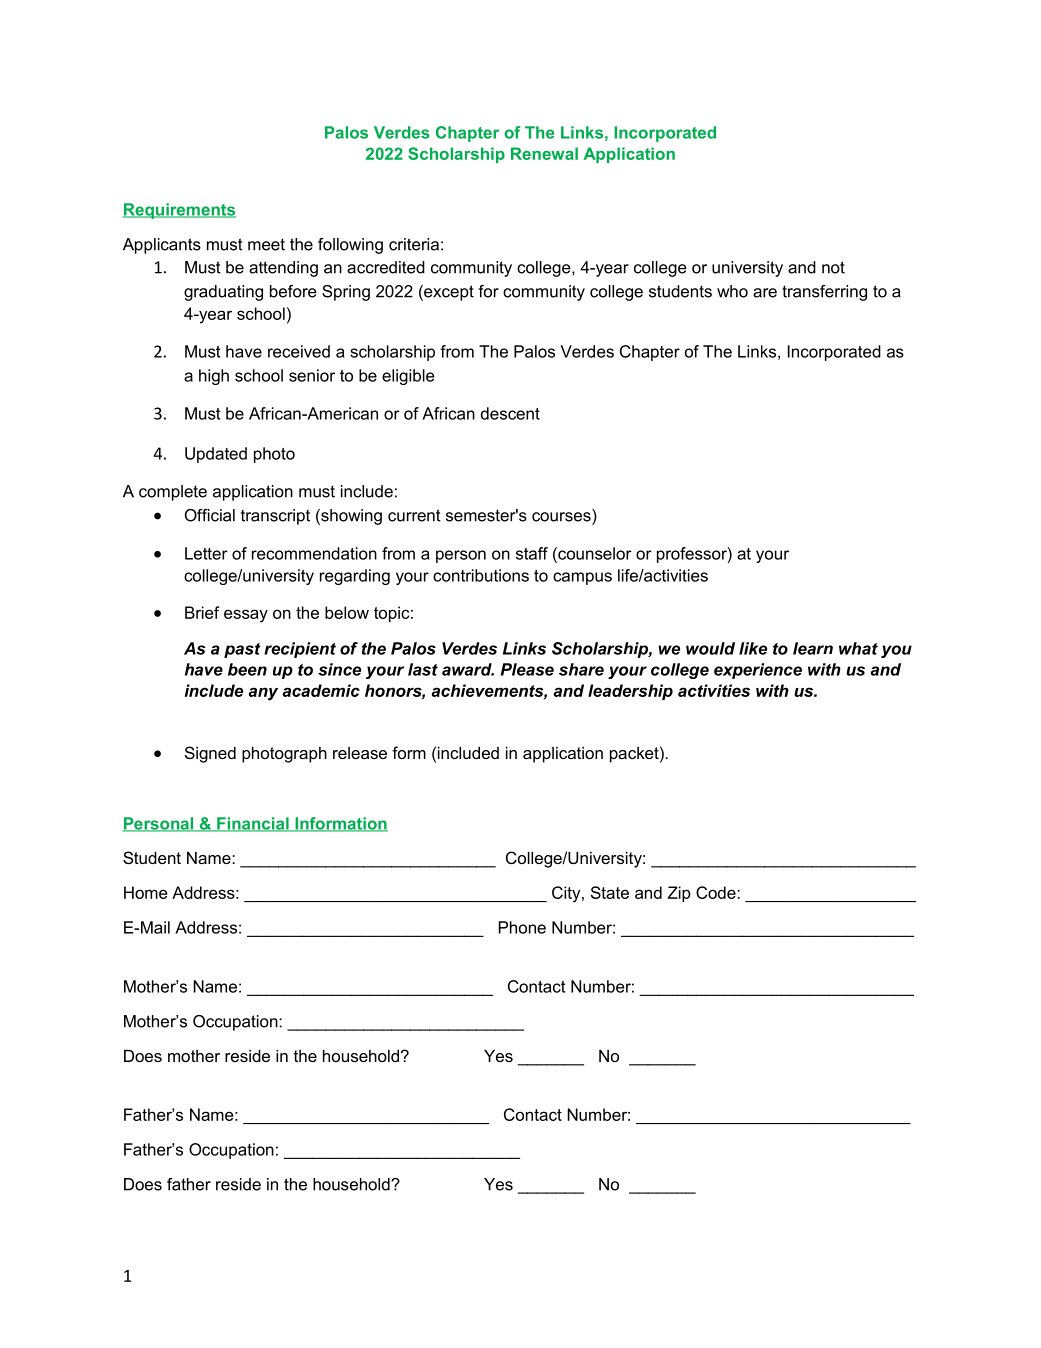 The image size is (1041, 1348). What do you see at coordinates (544, 153) in the screenshot?
I see `Renewal` at bounding box center [544, 153].
